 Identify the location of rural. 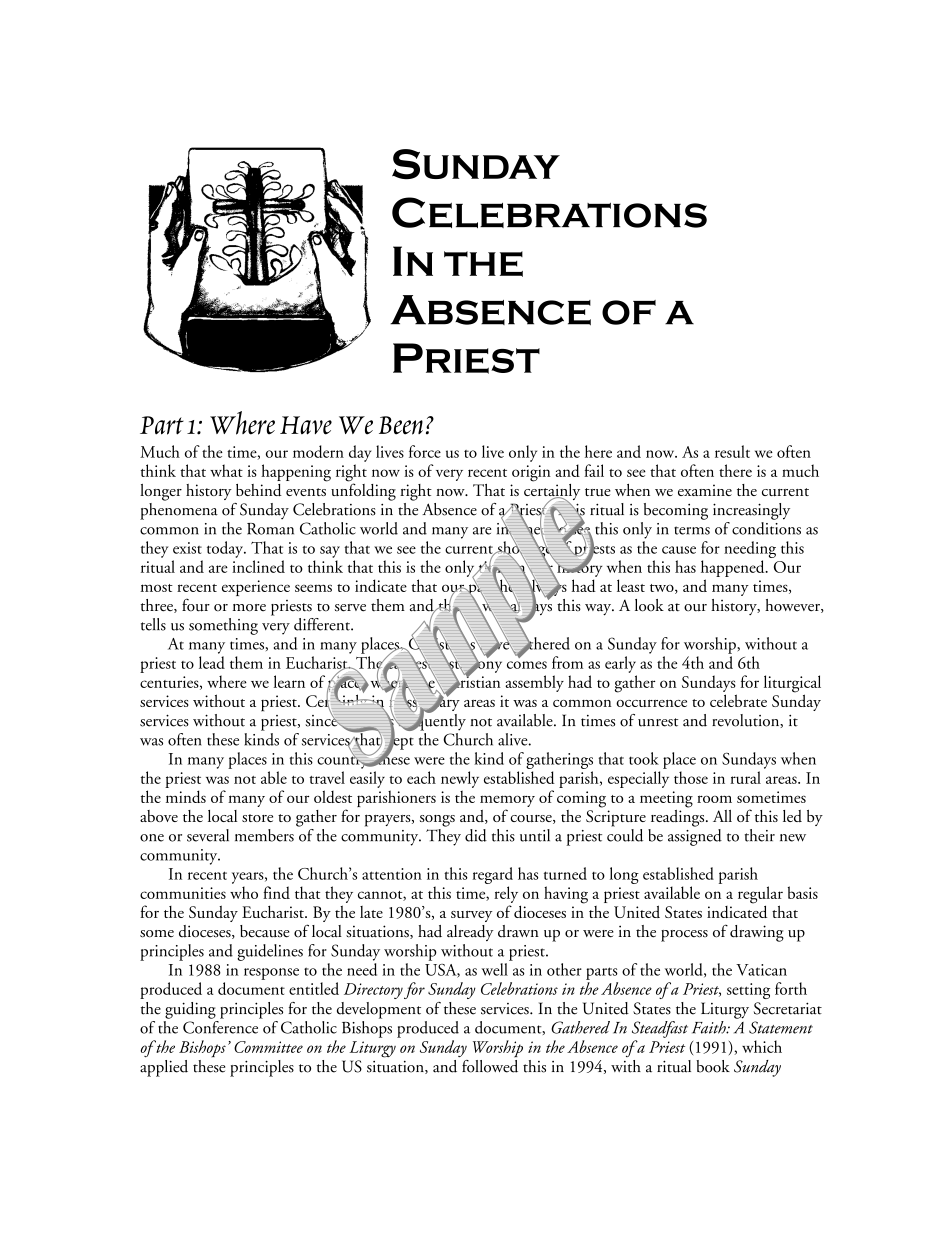
(745, 777).
